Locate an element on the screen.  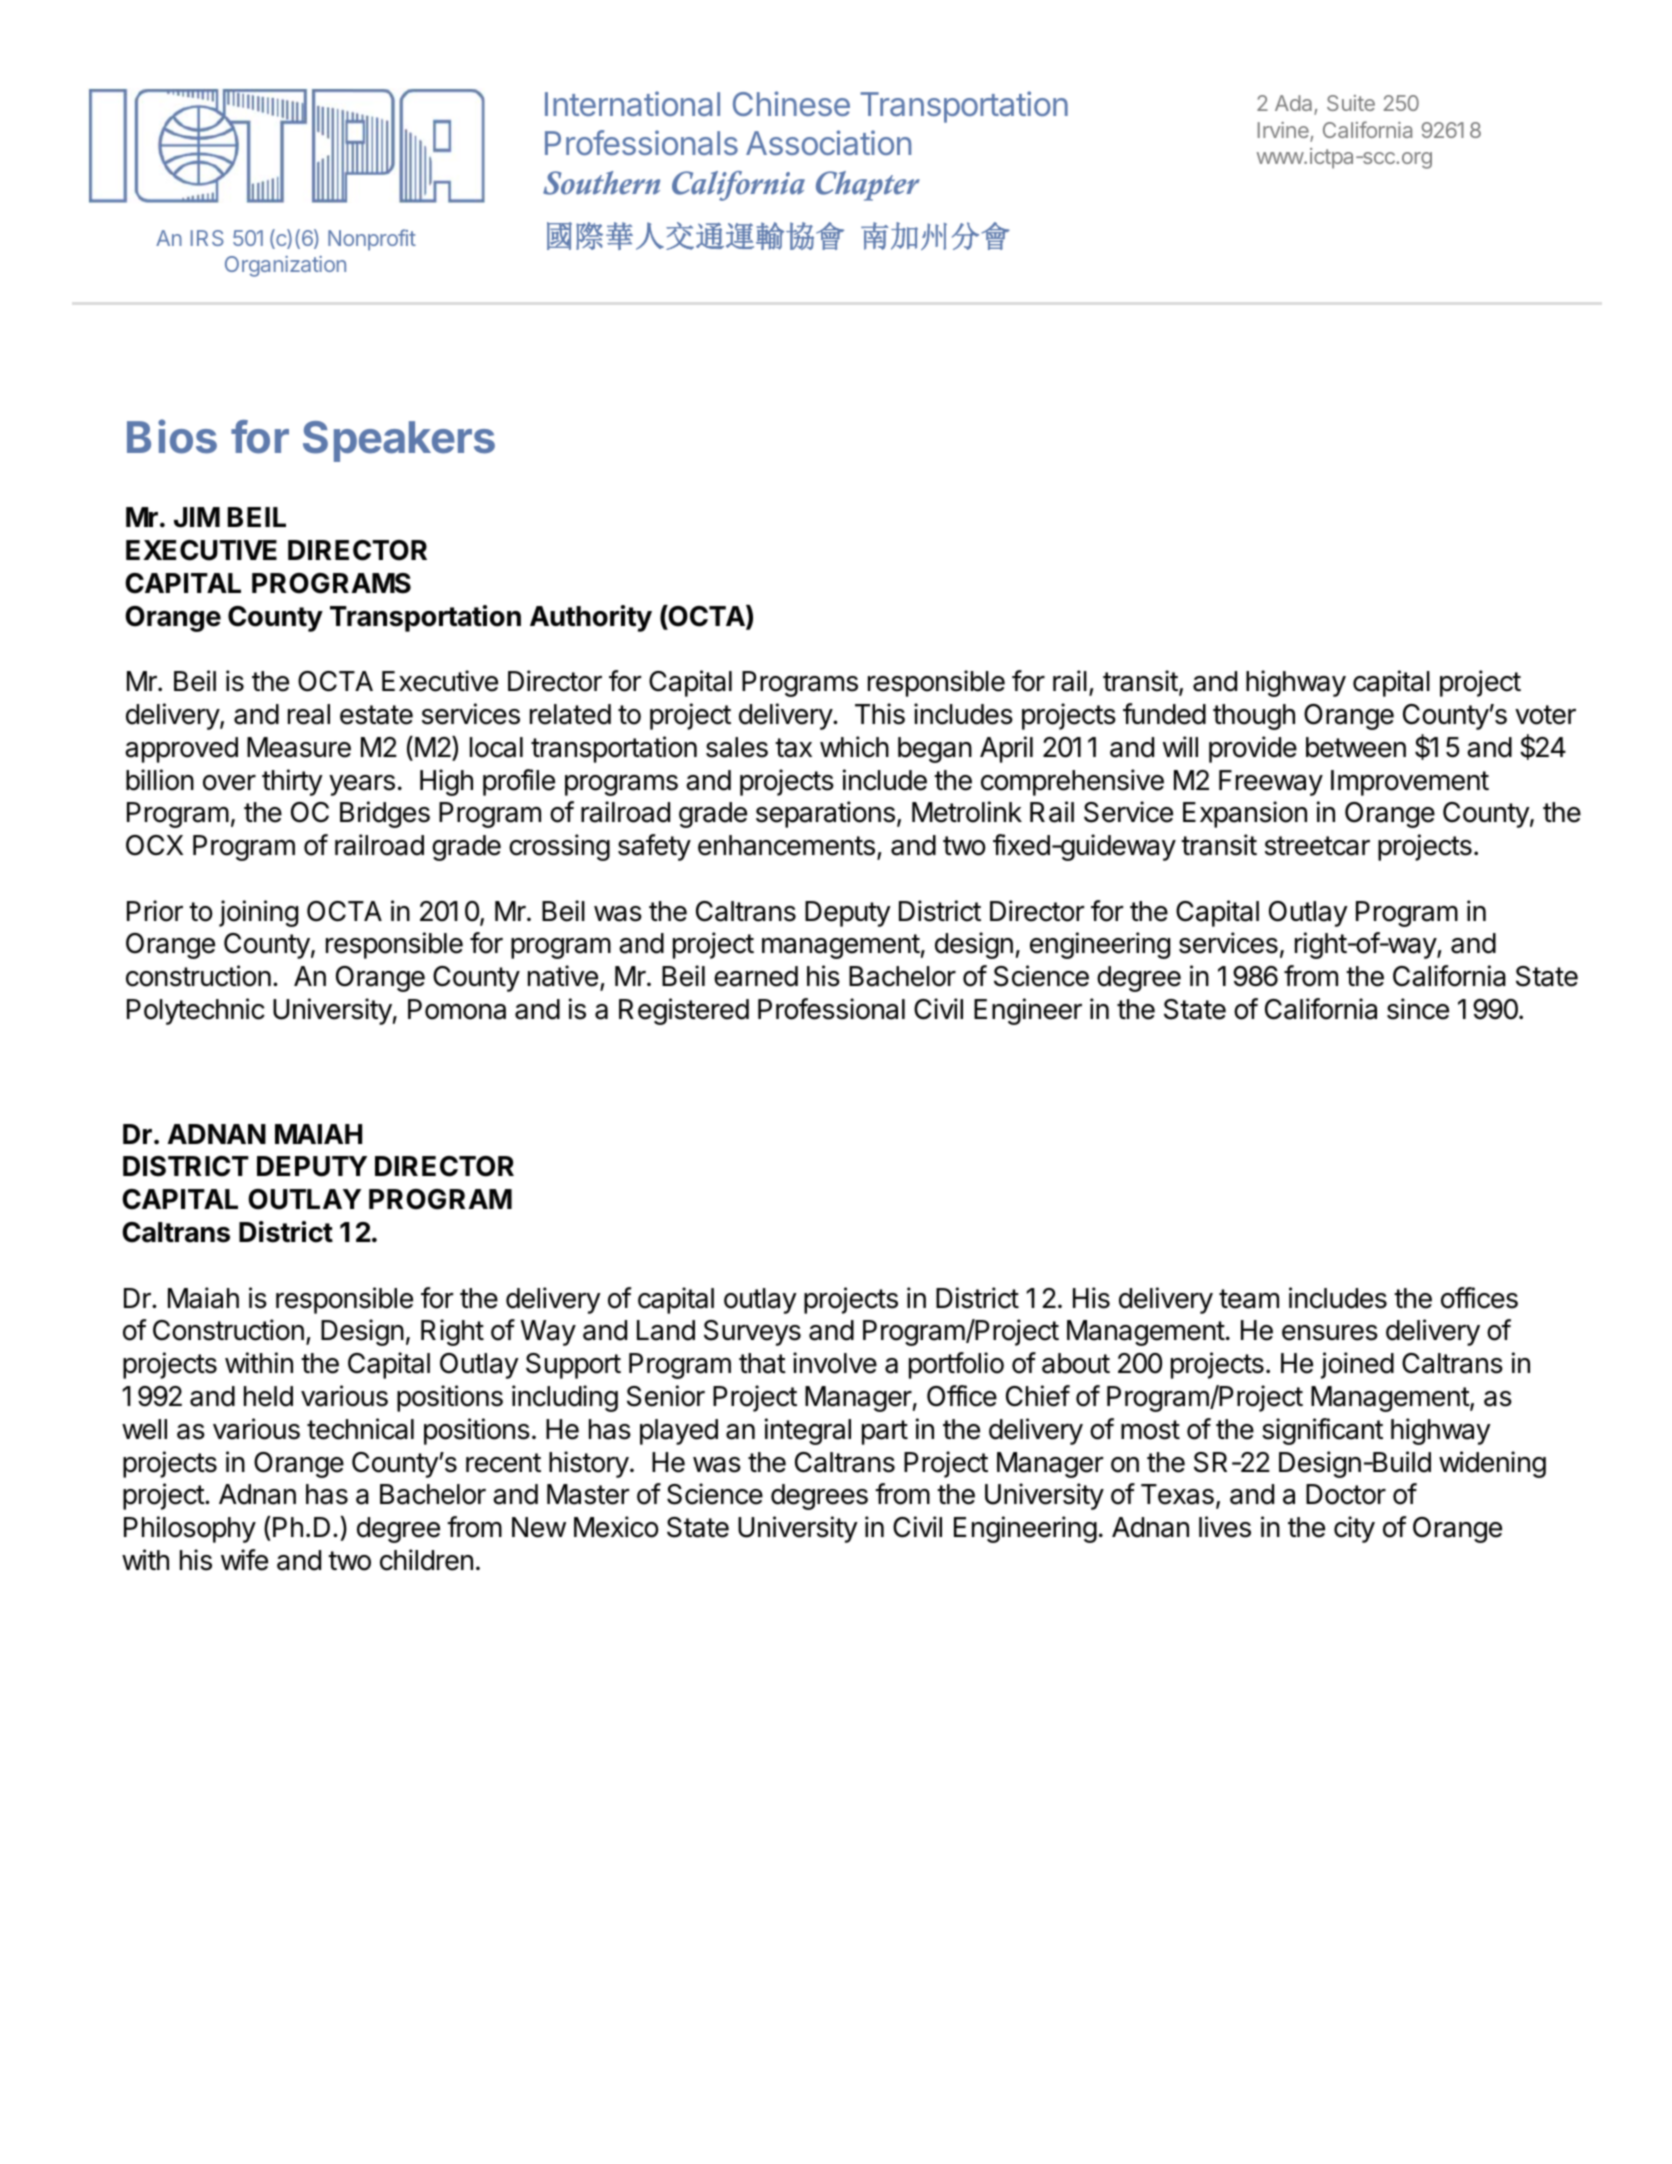
Association is located at coordinates (828, 143).
